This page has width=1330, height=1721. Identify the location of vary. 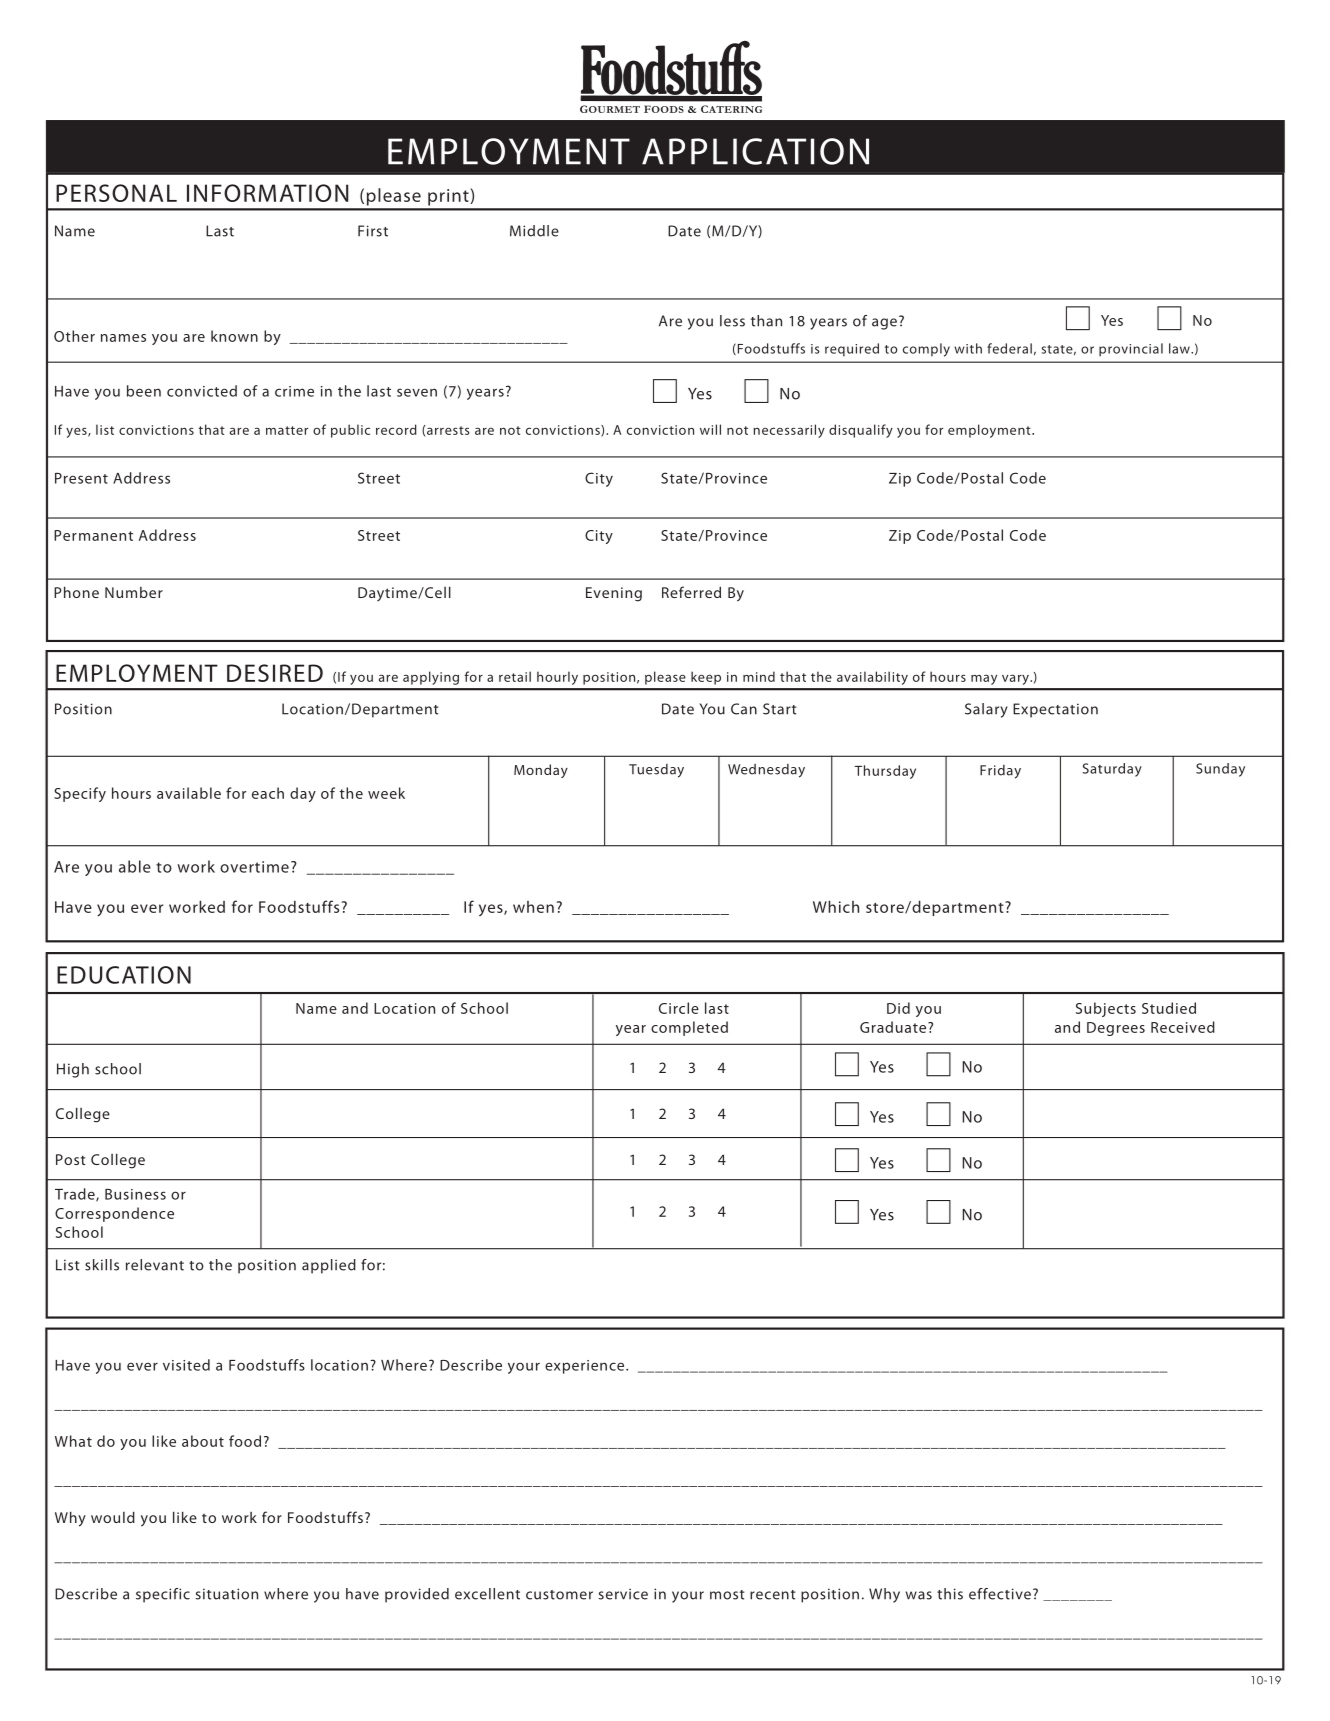
(1016, 679).
